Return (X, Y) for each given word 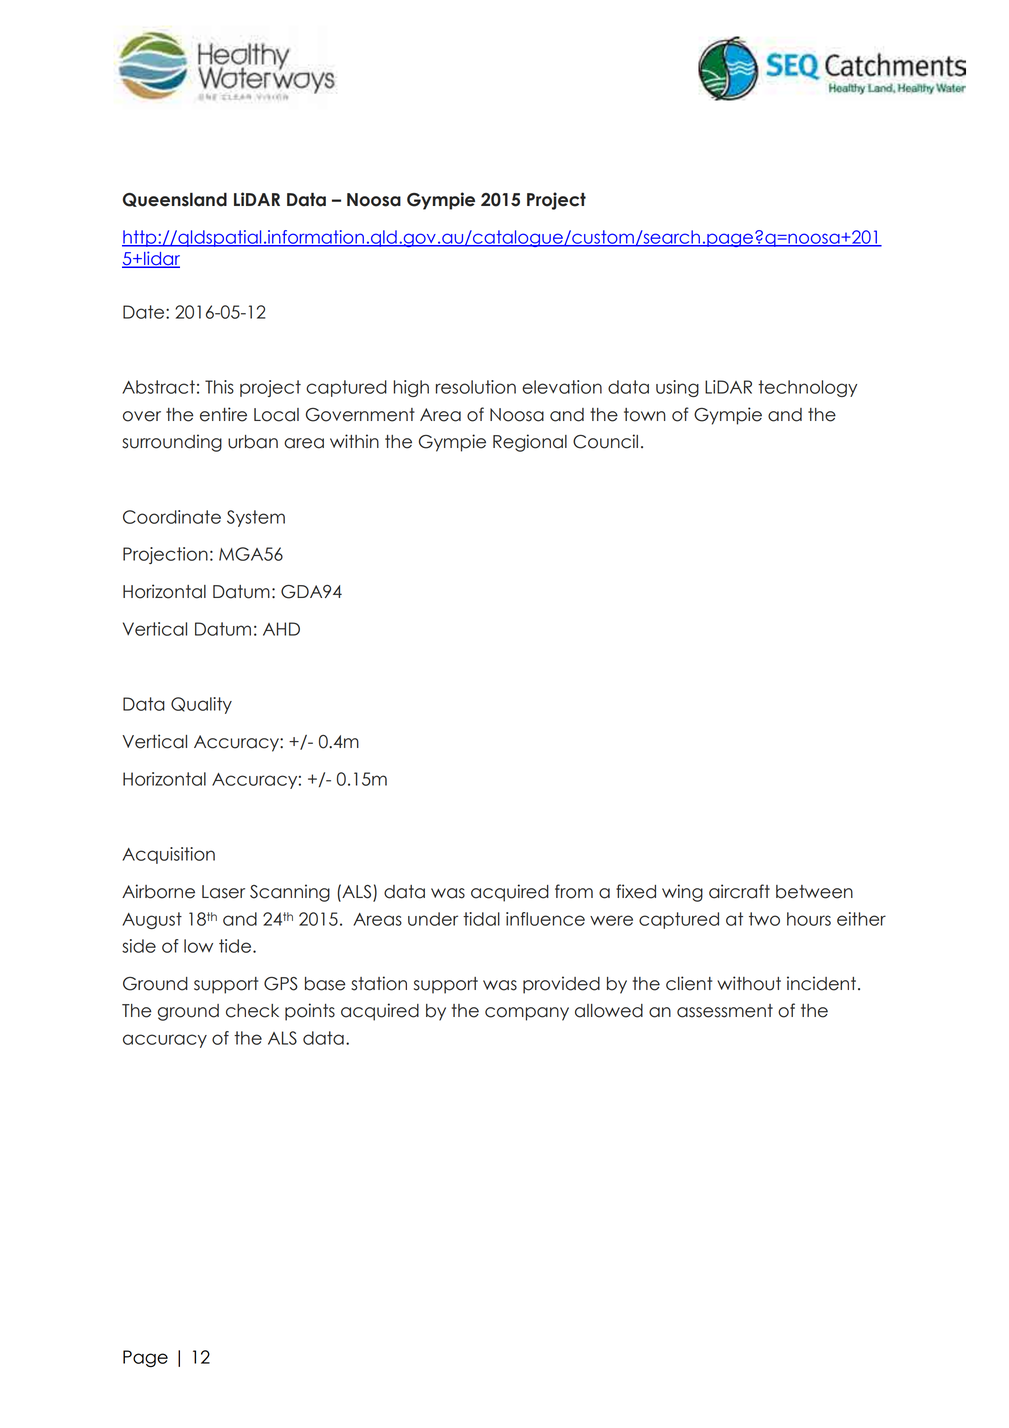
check (252, 1011)
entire (223, 414)
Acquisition (168, 855)
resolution (476, 387)
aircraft (739, 891)
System (256, 518)
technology (807, 388)
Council (605, 441)
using (677, 388)
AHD (281, 629)
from (574, 891)
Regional (530, 443)
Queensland (175, 200)
